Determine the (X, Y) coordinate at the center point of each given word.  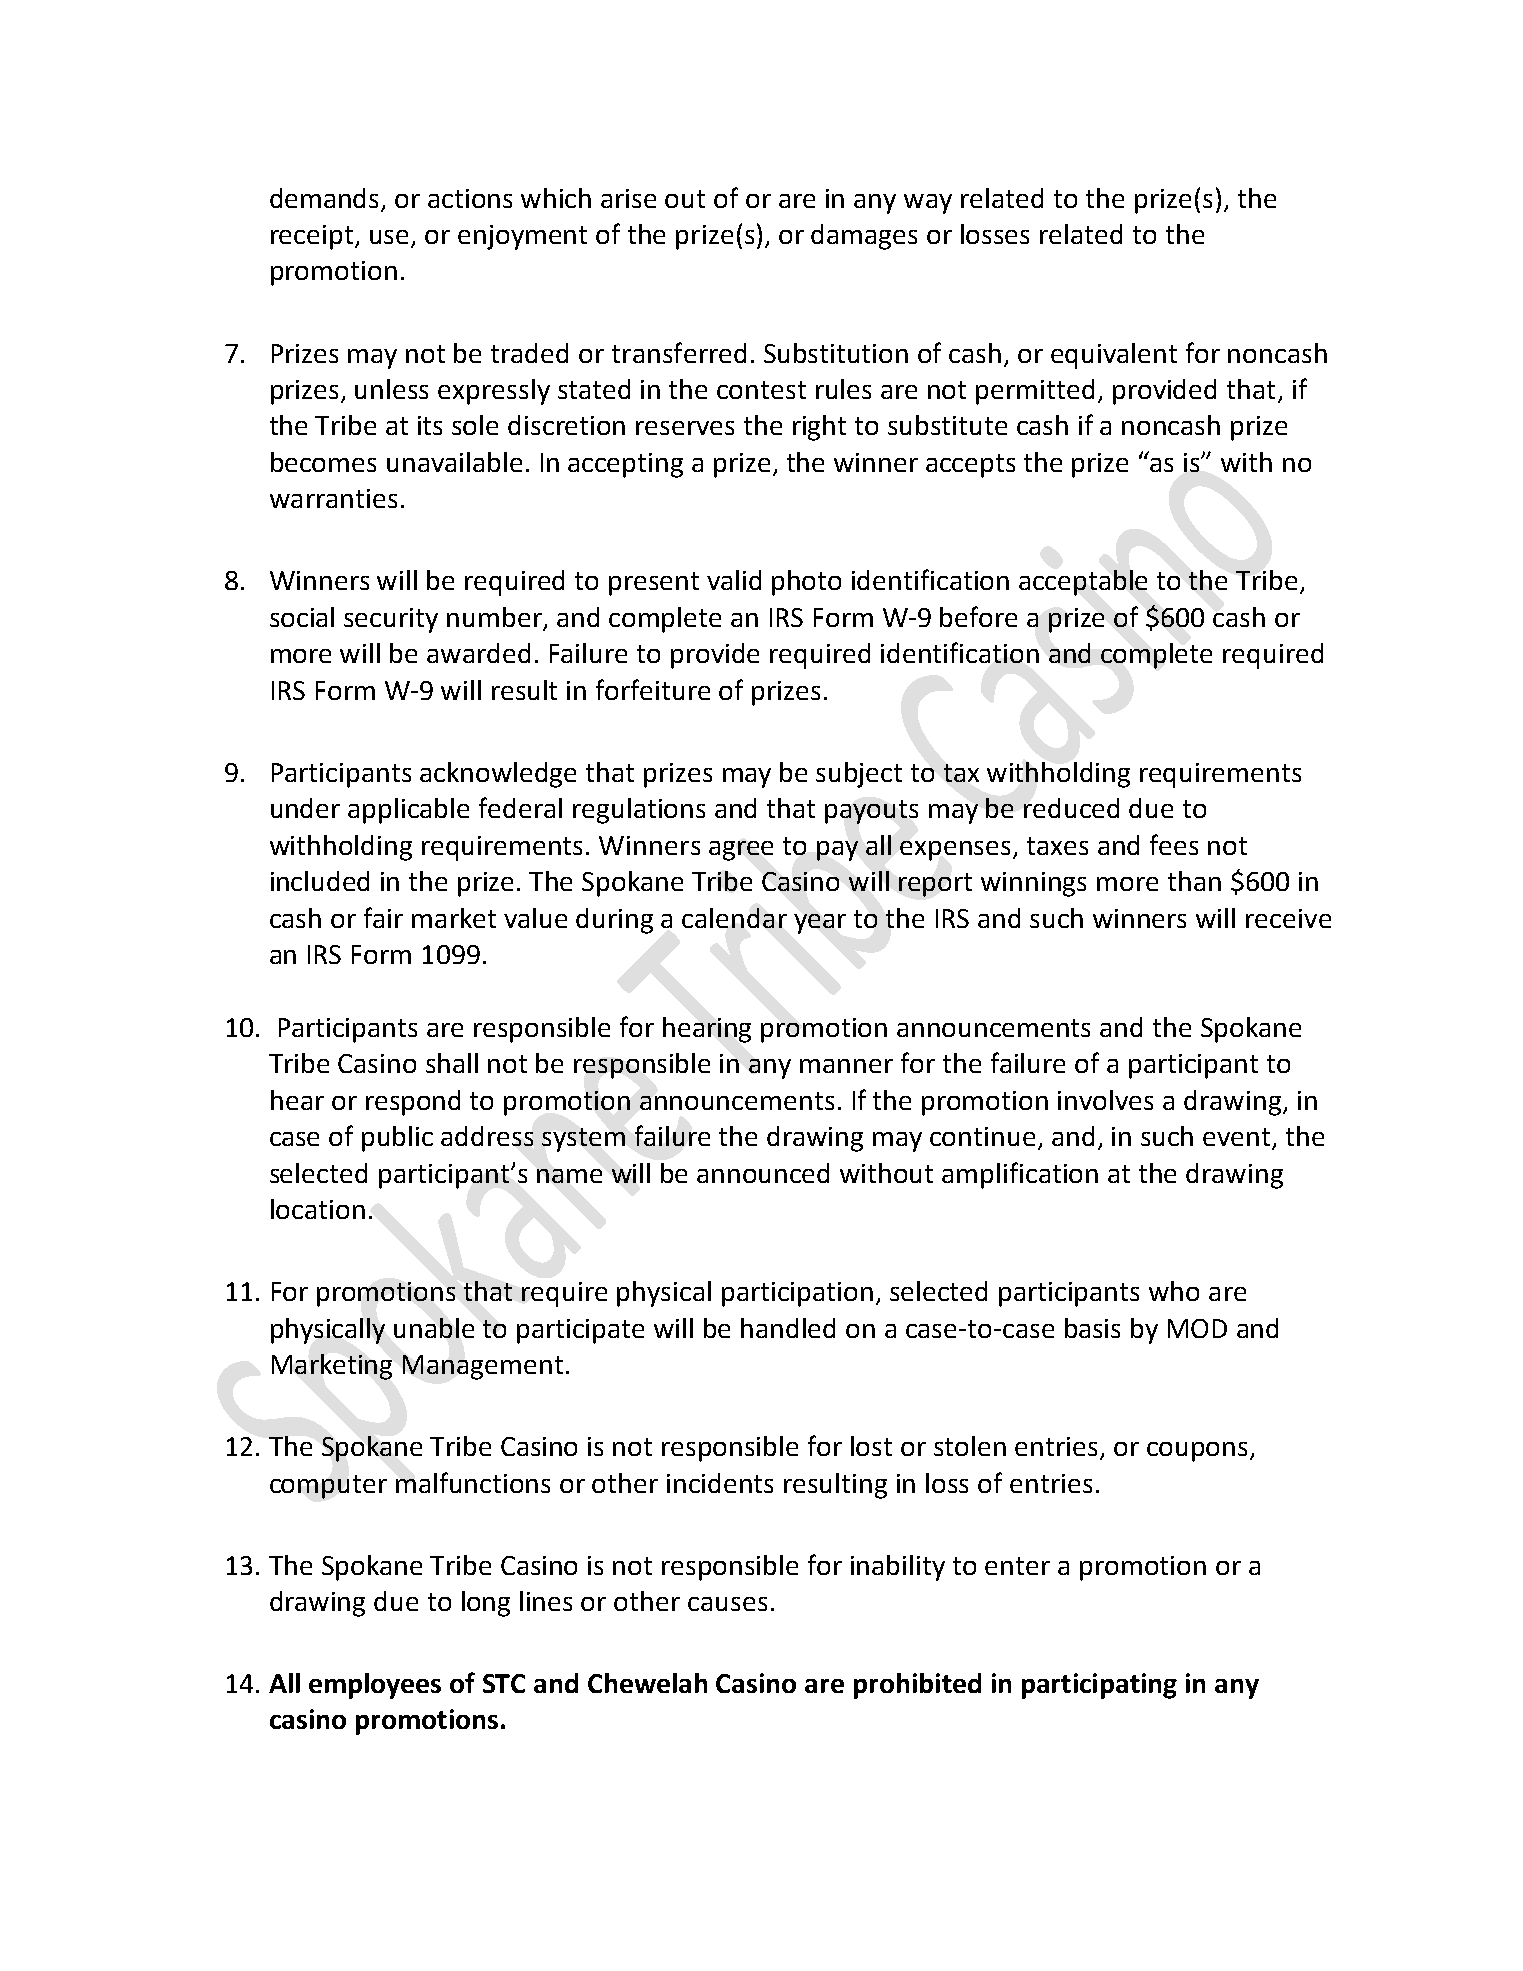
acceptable (1083, 583)
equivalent (1114, 356)
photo (806, 583)
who (1174, 1291)
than (1194, 881)
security (391, 620)
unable (434, 1328)
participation (797, 1294)
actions (470, 198)
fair (383, 917)
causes (727, 1604)
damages (864, 237)
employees (375, 1686)
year (820, 924)
